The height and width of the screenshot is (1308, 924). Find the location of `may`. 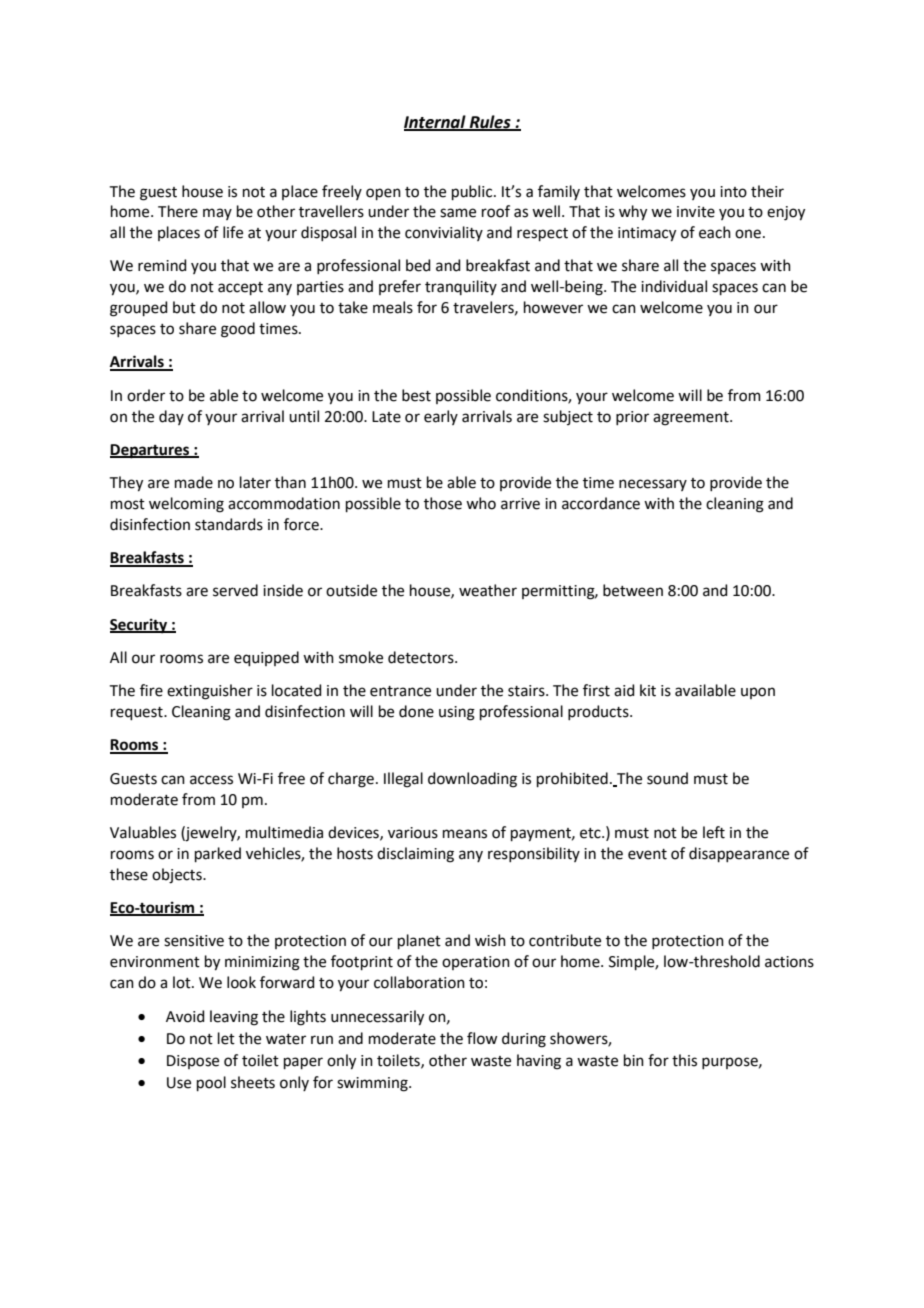

may is located at coordinates (217, 214).
